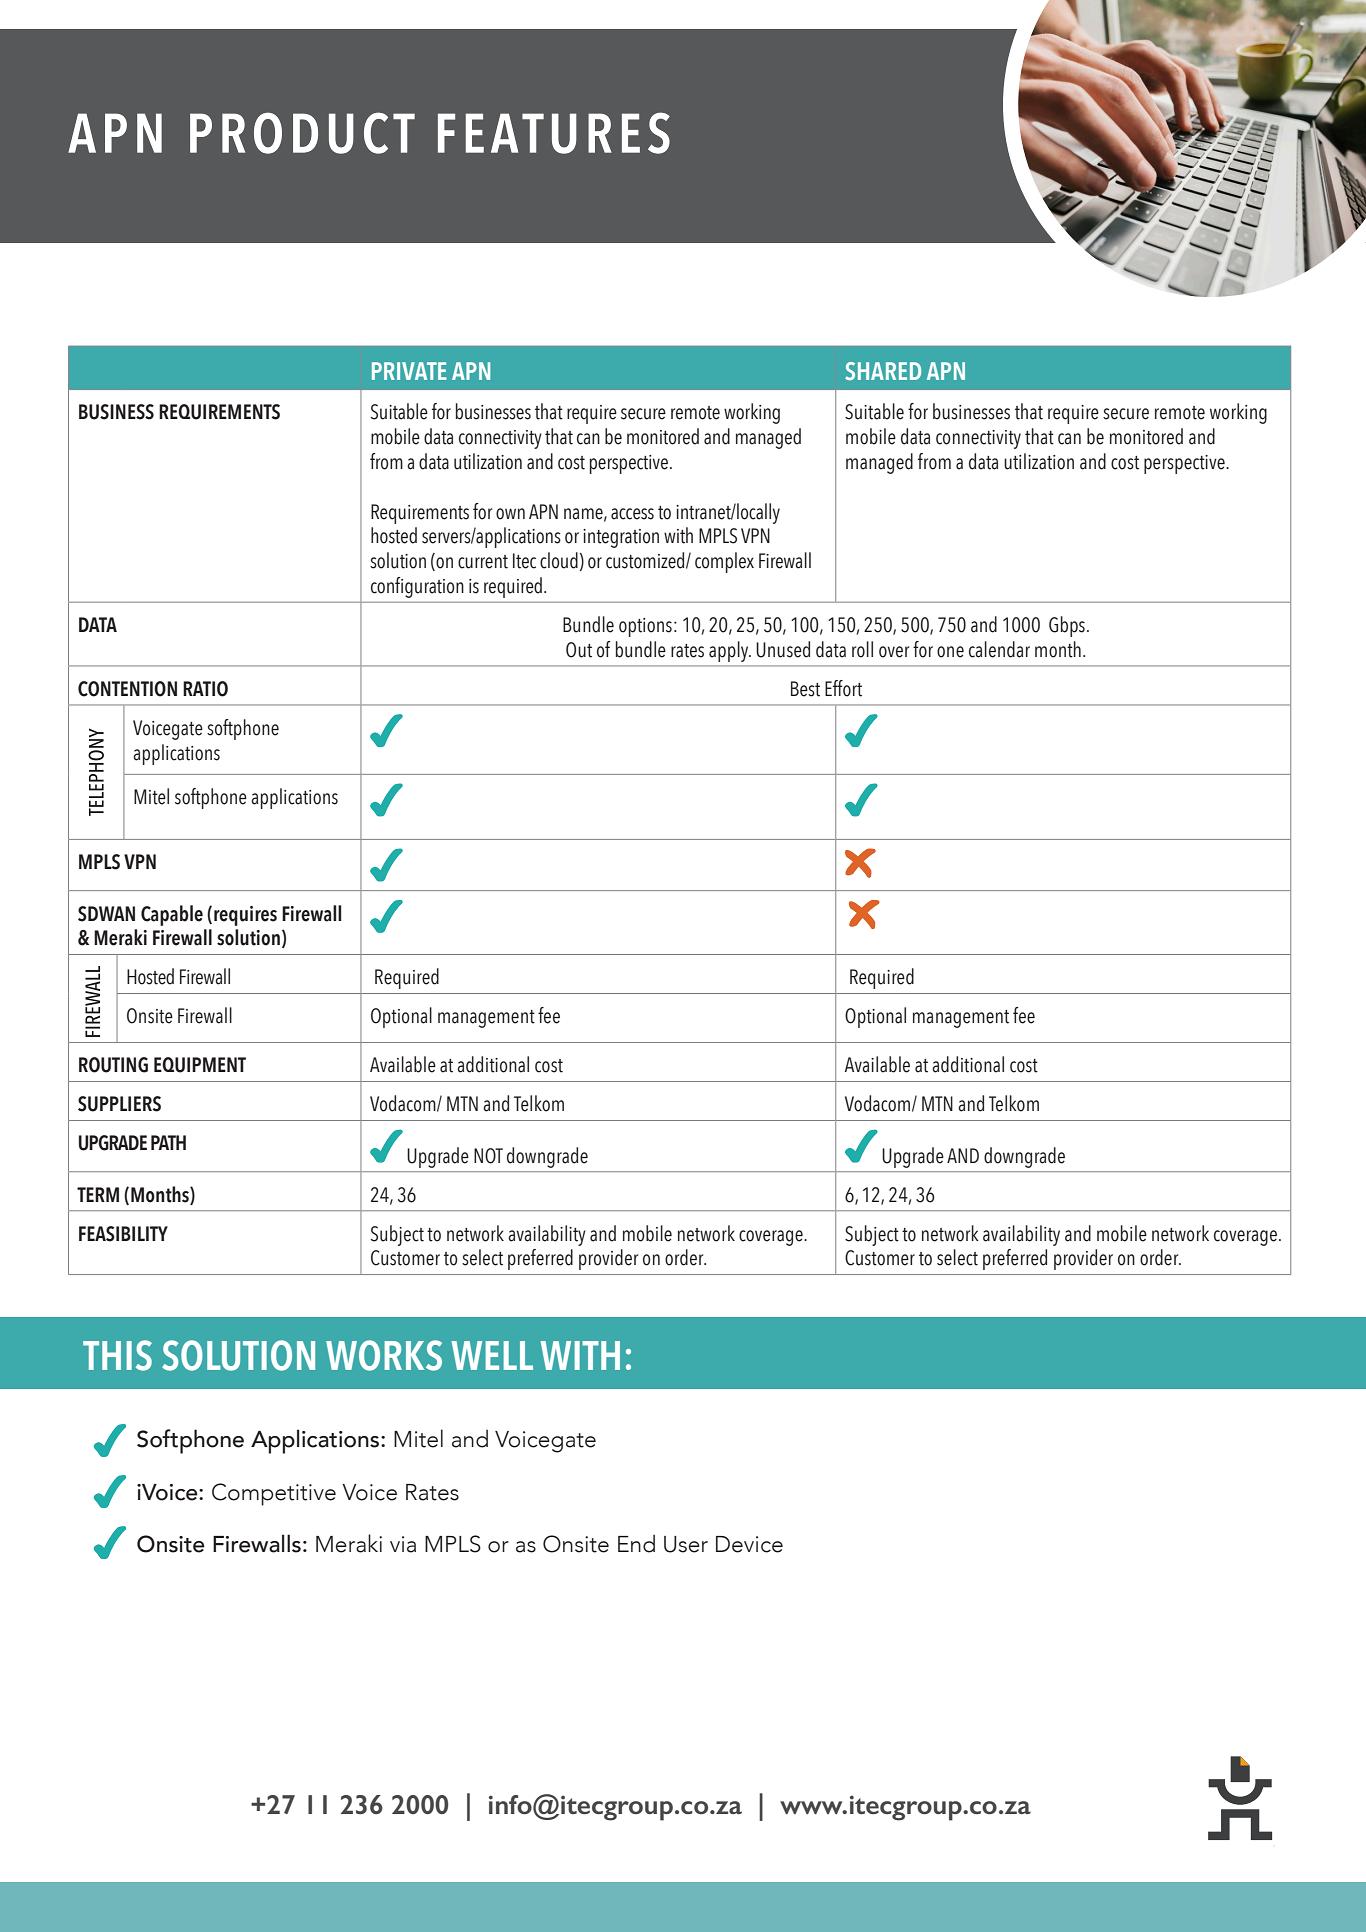  I want to click on PRIVATE, so click(409, 371).
